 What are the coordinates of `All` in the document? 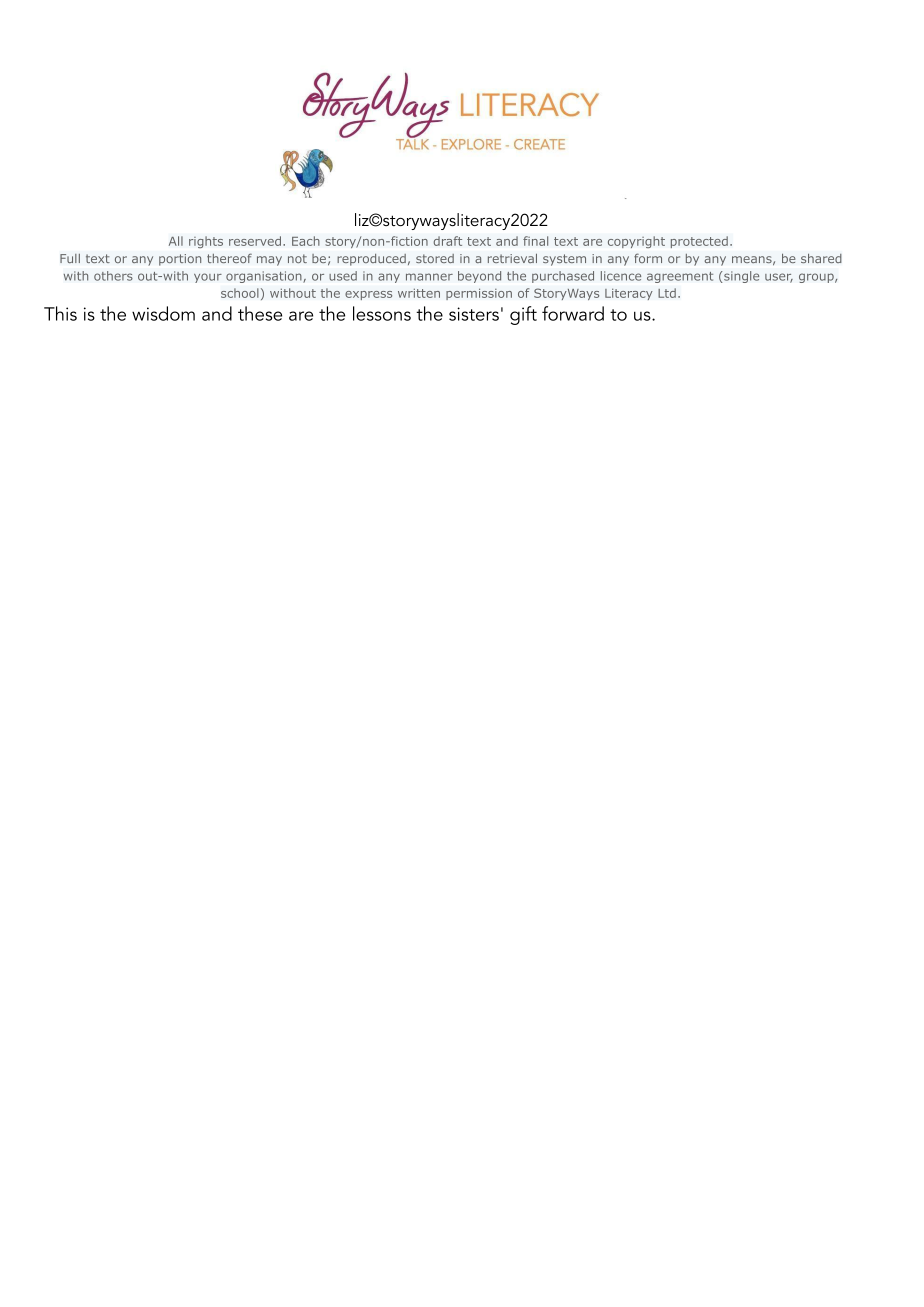 It's located at (176, 241).
